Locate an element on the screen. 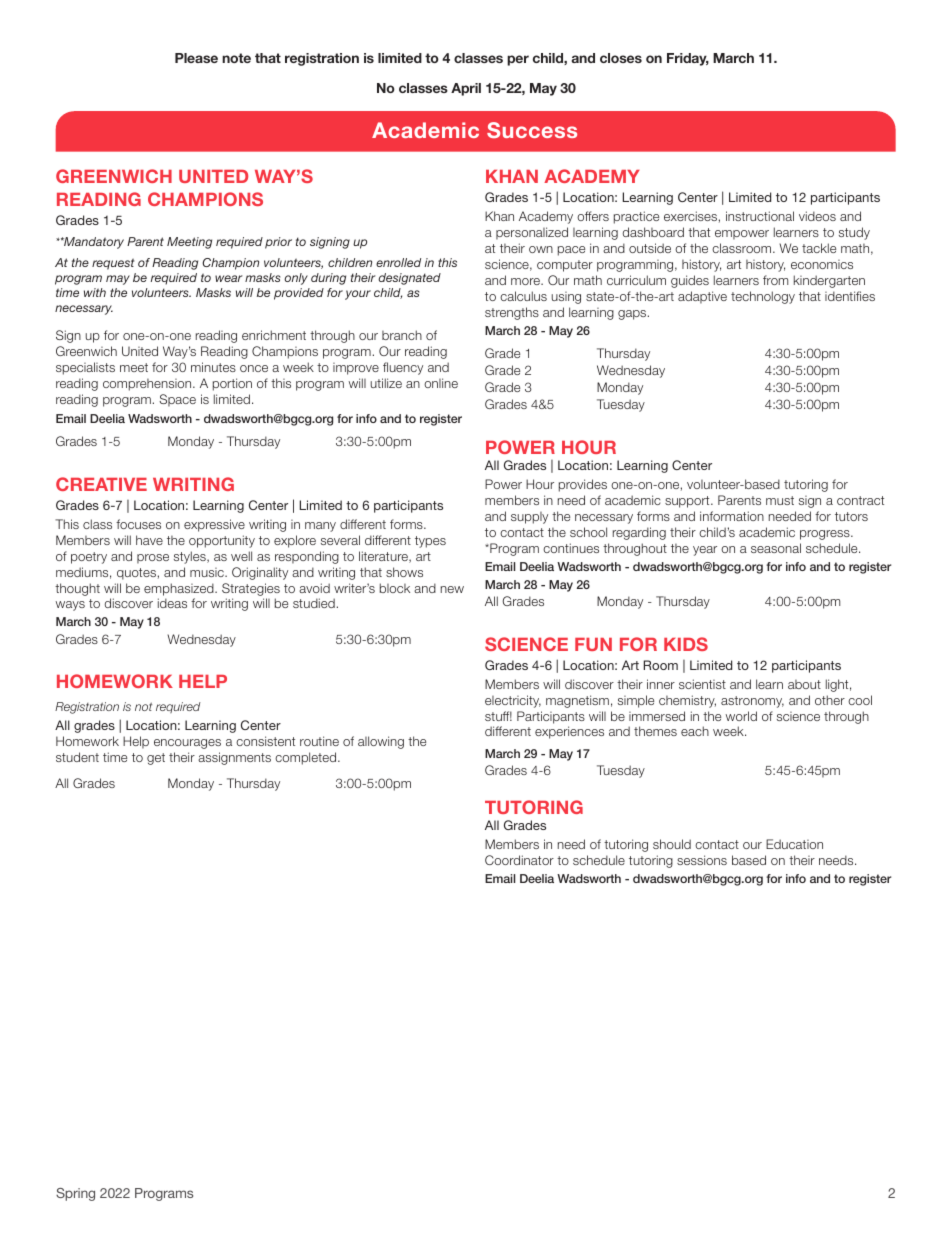 This screenshot has height=1233, width=952. Please is located at coordinates (196, 58).
